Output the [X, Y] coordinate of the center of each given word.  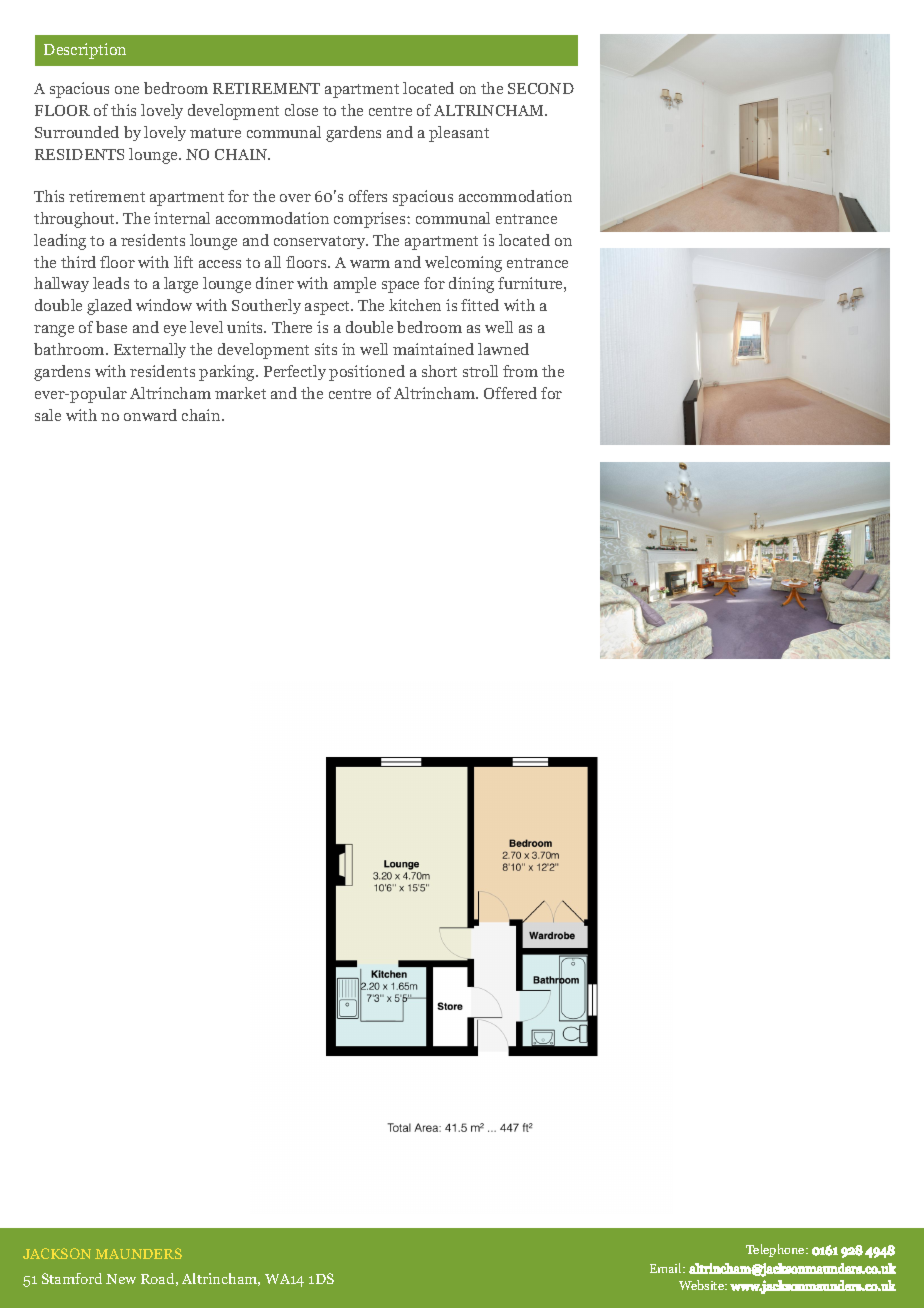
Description [85, 51]
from [520, 371]
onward [150, 415]
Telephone [776, 1250]
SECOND [541, 88]
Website [703, 1285]
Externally [150, 350]
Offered [510, 393]
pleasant [459, 134]
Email [667, 1268]
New [121, 1279]
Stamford [72, 1278]
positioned [367, 373]
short [439, 371]
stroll [480, 371]
